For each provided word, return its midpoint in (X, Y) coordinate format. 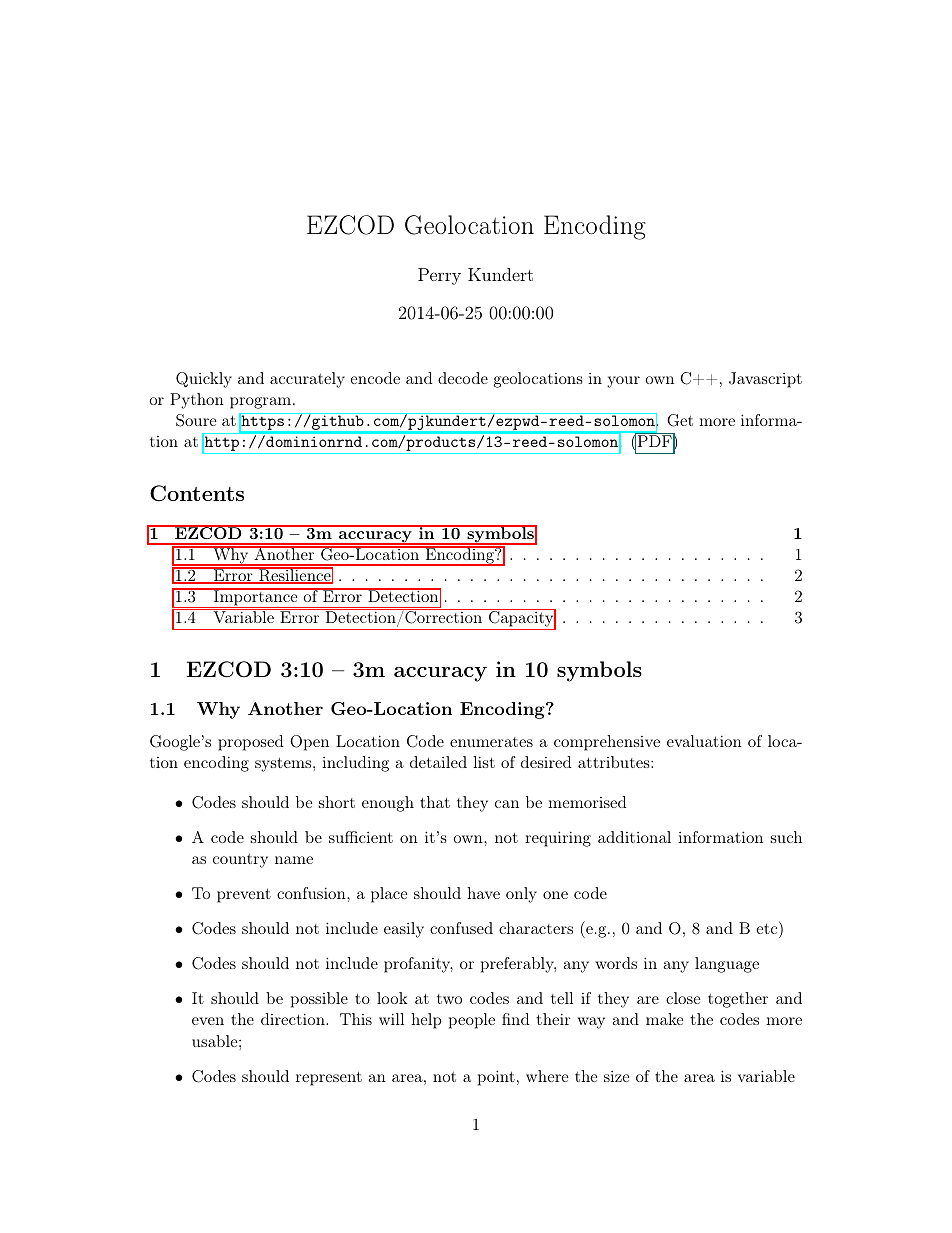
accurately (307, 380)
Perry (439, 276)
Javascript (765, 380)
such (786, 837)
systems (284, 764)
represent (329, 1078)
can (507, 804)
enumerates (491, 742)
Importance (256, 598)
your (623, 382)
